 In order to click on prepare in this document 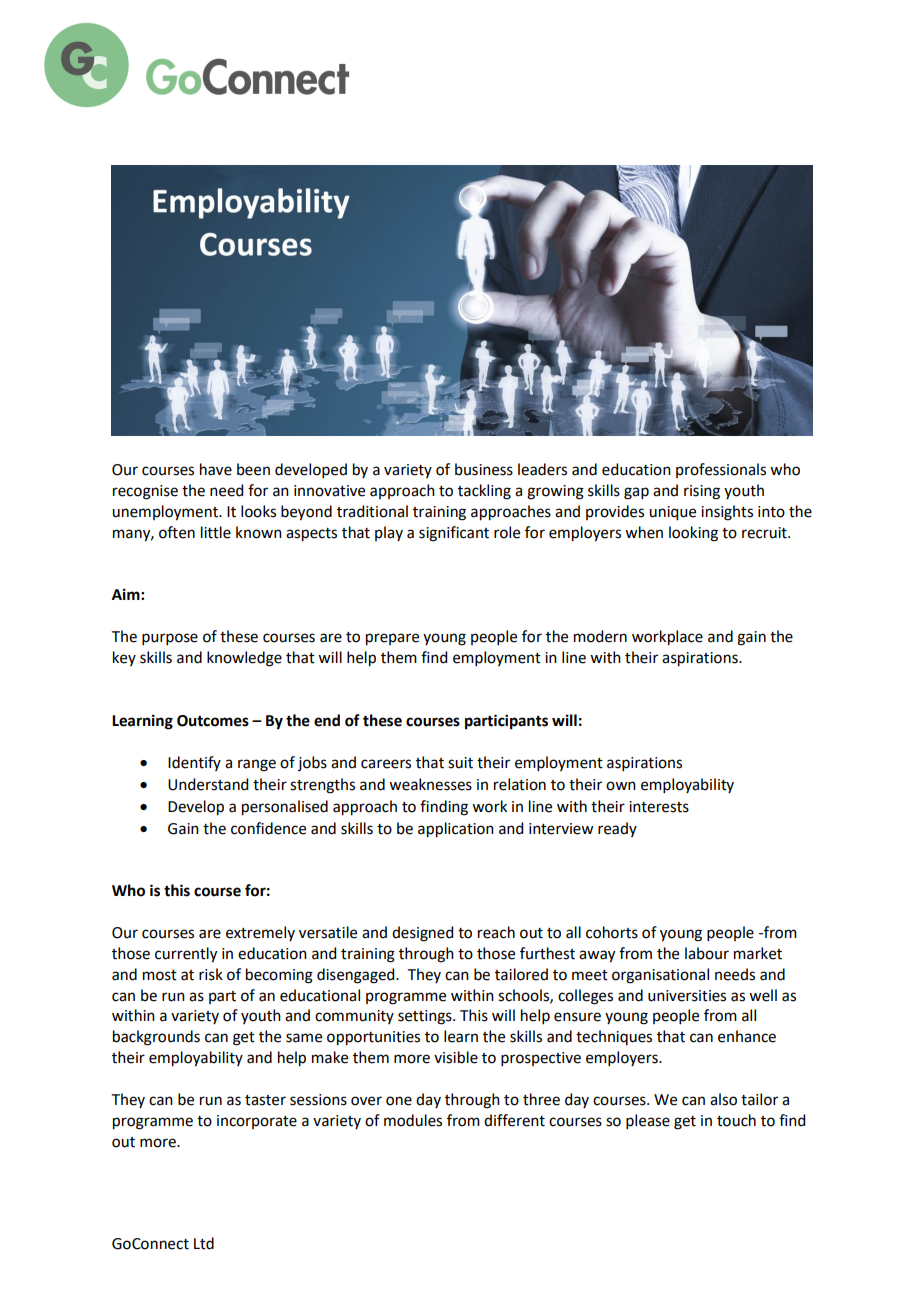, I will do `click(392, 639)`.
